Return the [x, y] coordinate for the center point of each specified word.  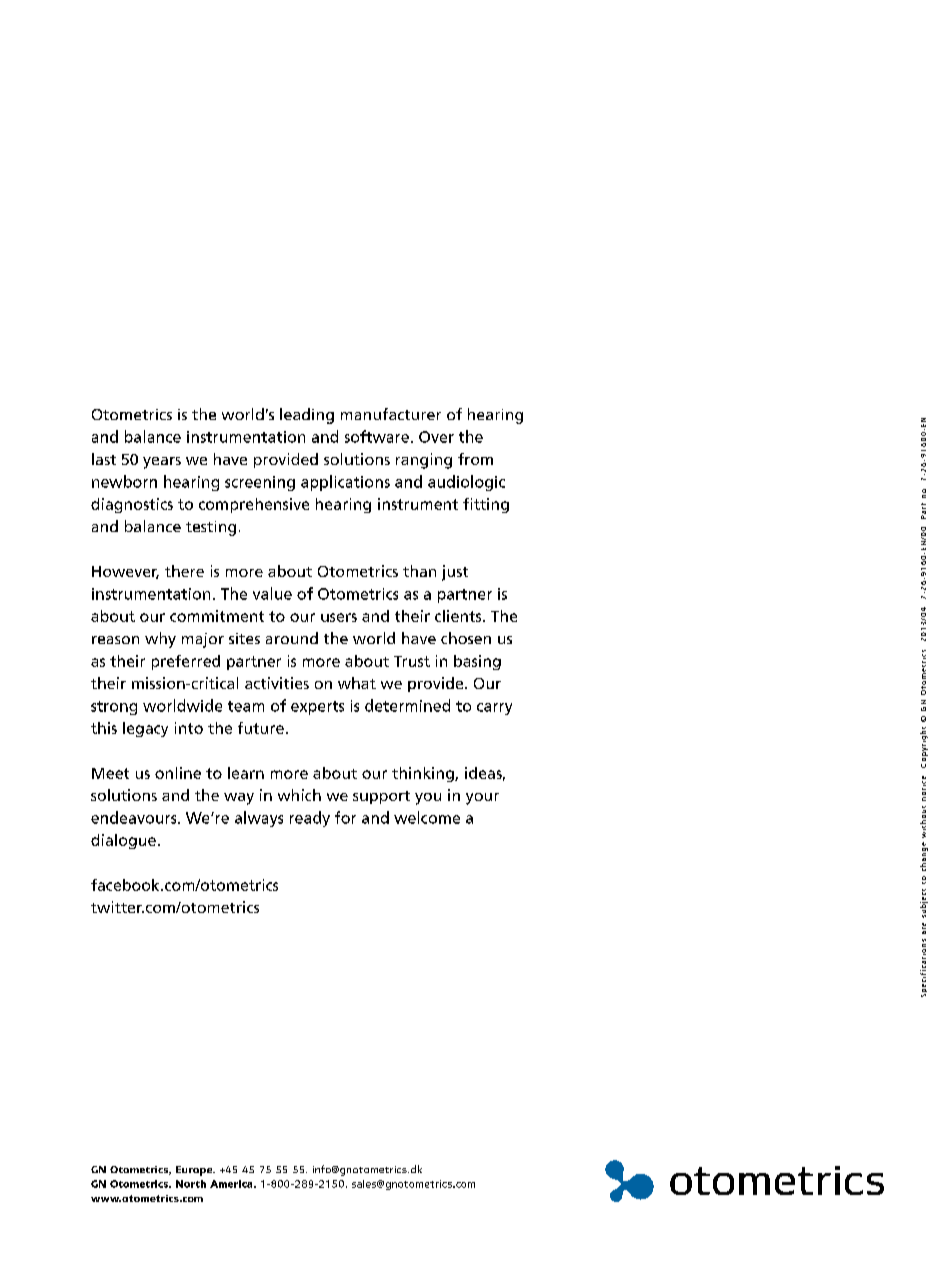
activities [277, 683]
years [162, 463]
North [191, 1184]
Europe [195, 1171]
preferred [186, 662]
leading [307, 416]
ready [310, 819]
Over [436, 437]
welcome [427, 817]
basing [477, 662]
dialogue [123, 841]
